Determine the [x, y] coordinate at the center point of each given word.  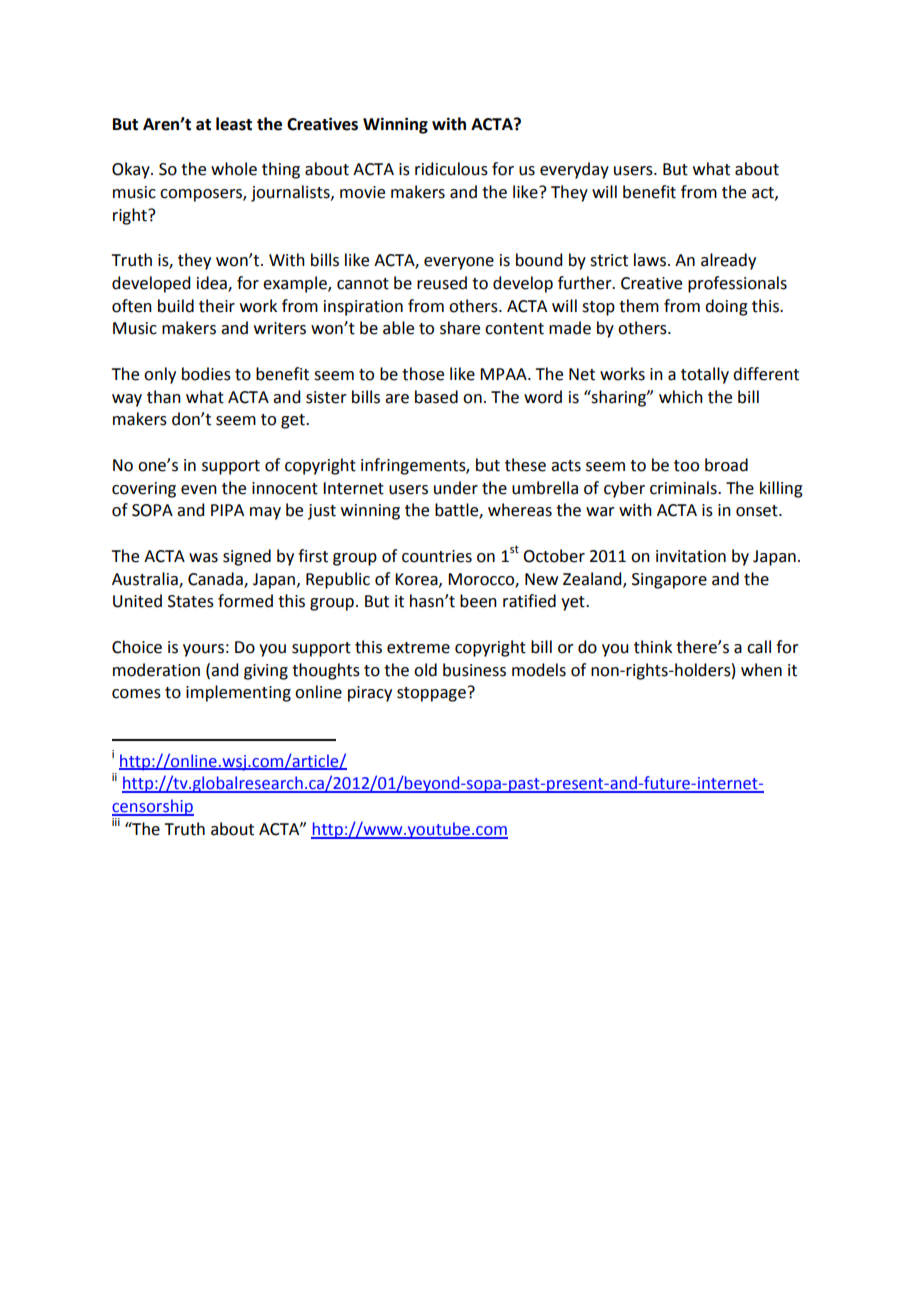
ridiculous [451, 169]
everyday [574, 170]
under [456, 488]
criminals [684, 488]
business [474, 670]
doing [726, 307]
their [217, 306]
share [460, 328]
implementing [238, 693]
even [199, 490]
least [234, 124]
